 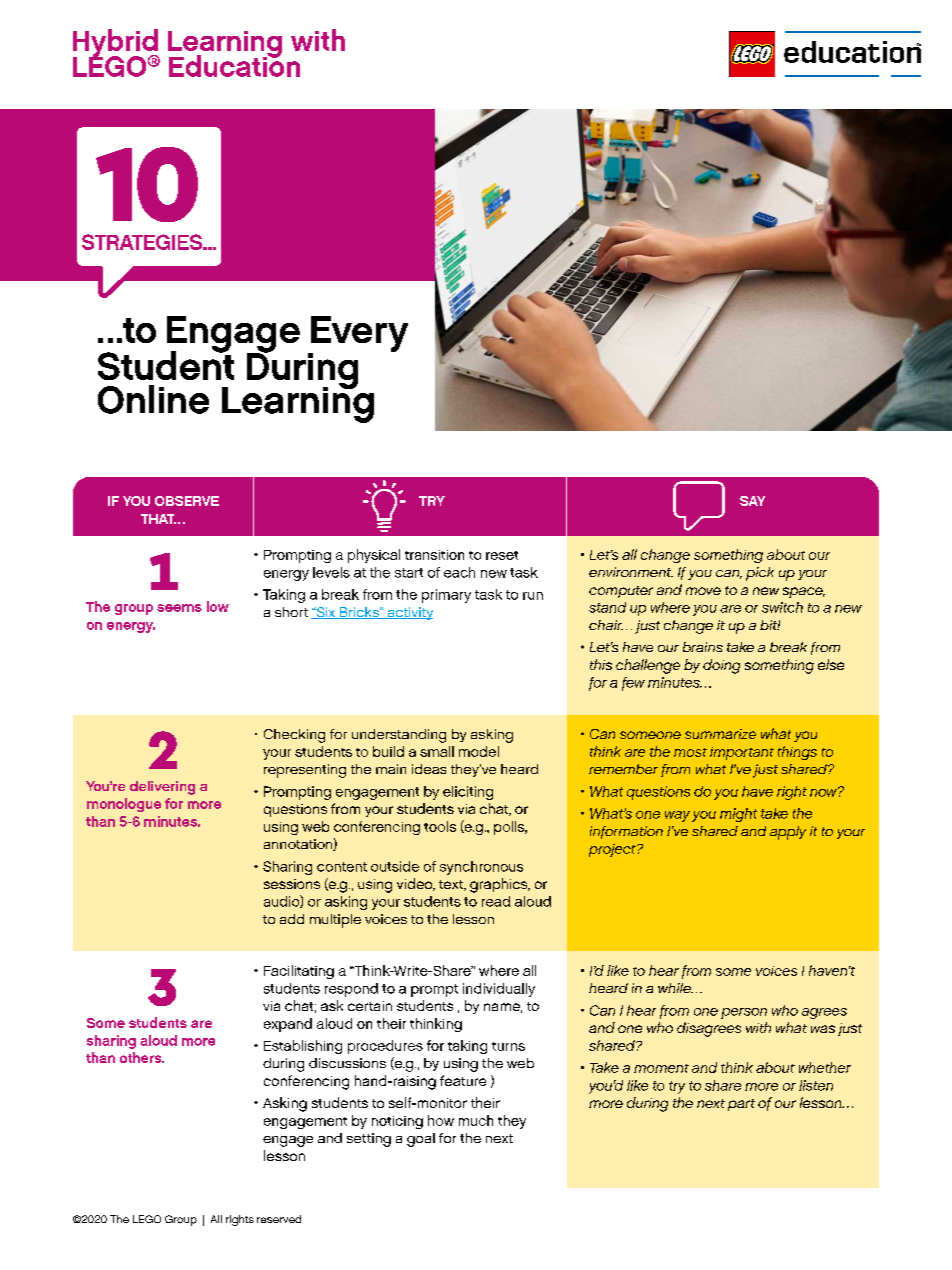 What do you see at coordinates (358, 335) in the page?
I see `Every` at bounding box center [358, 335].
